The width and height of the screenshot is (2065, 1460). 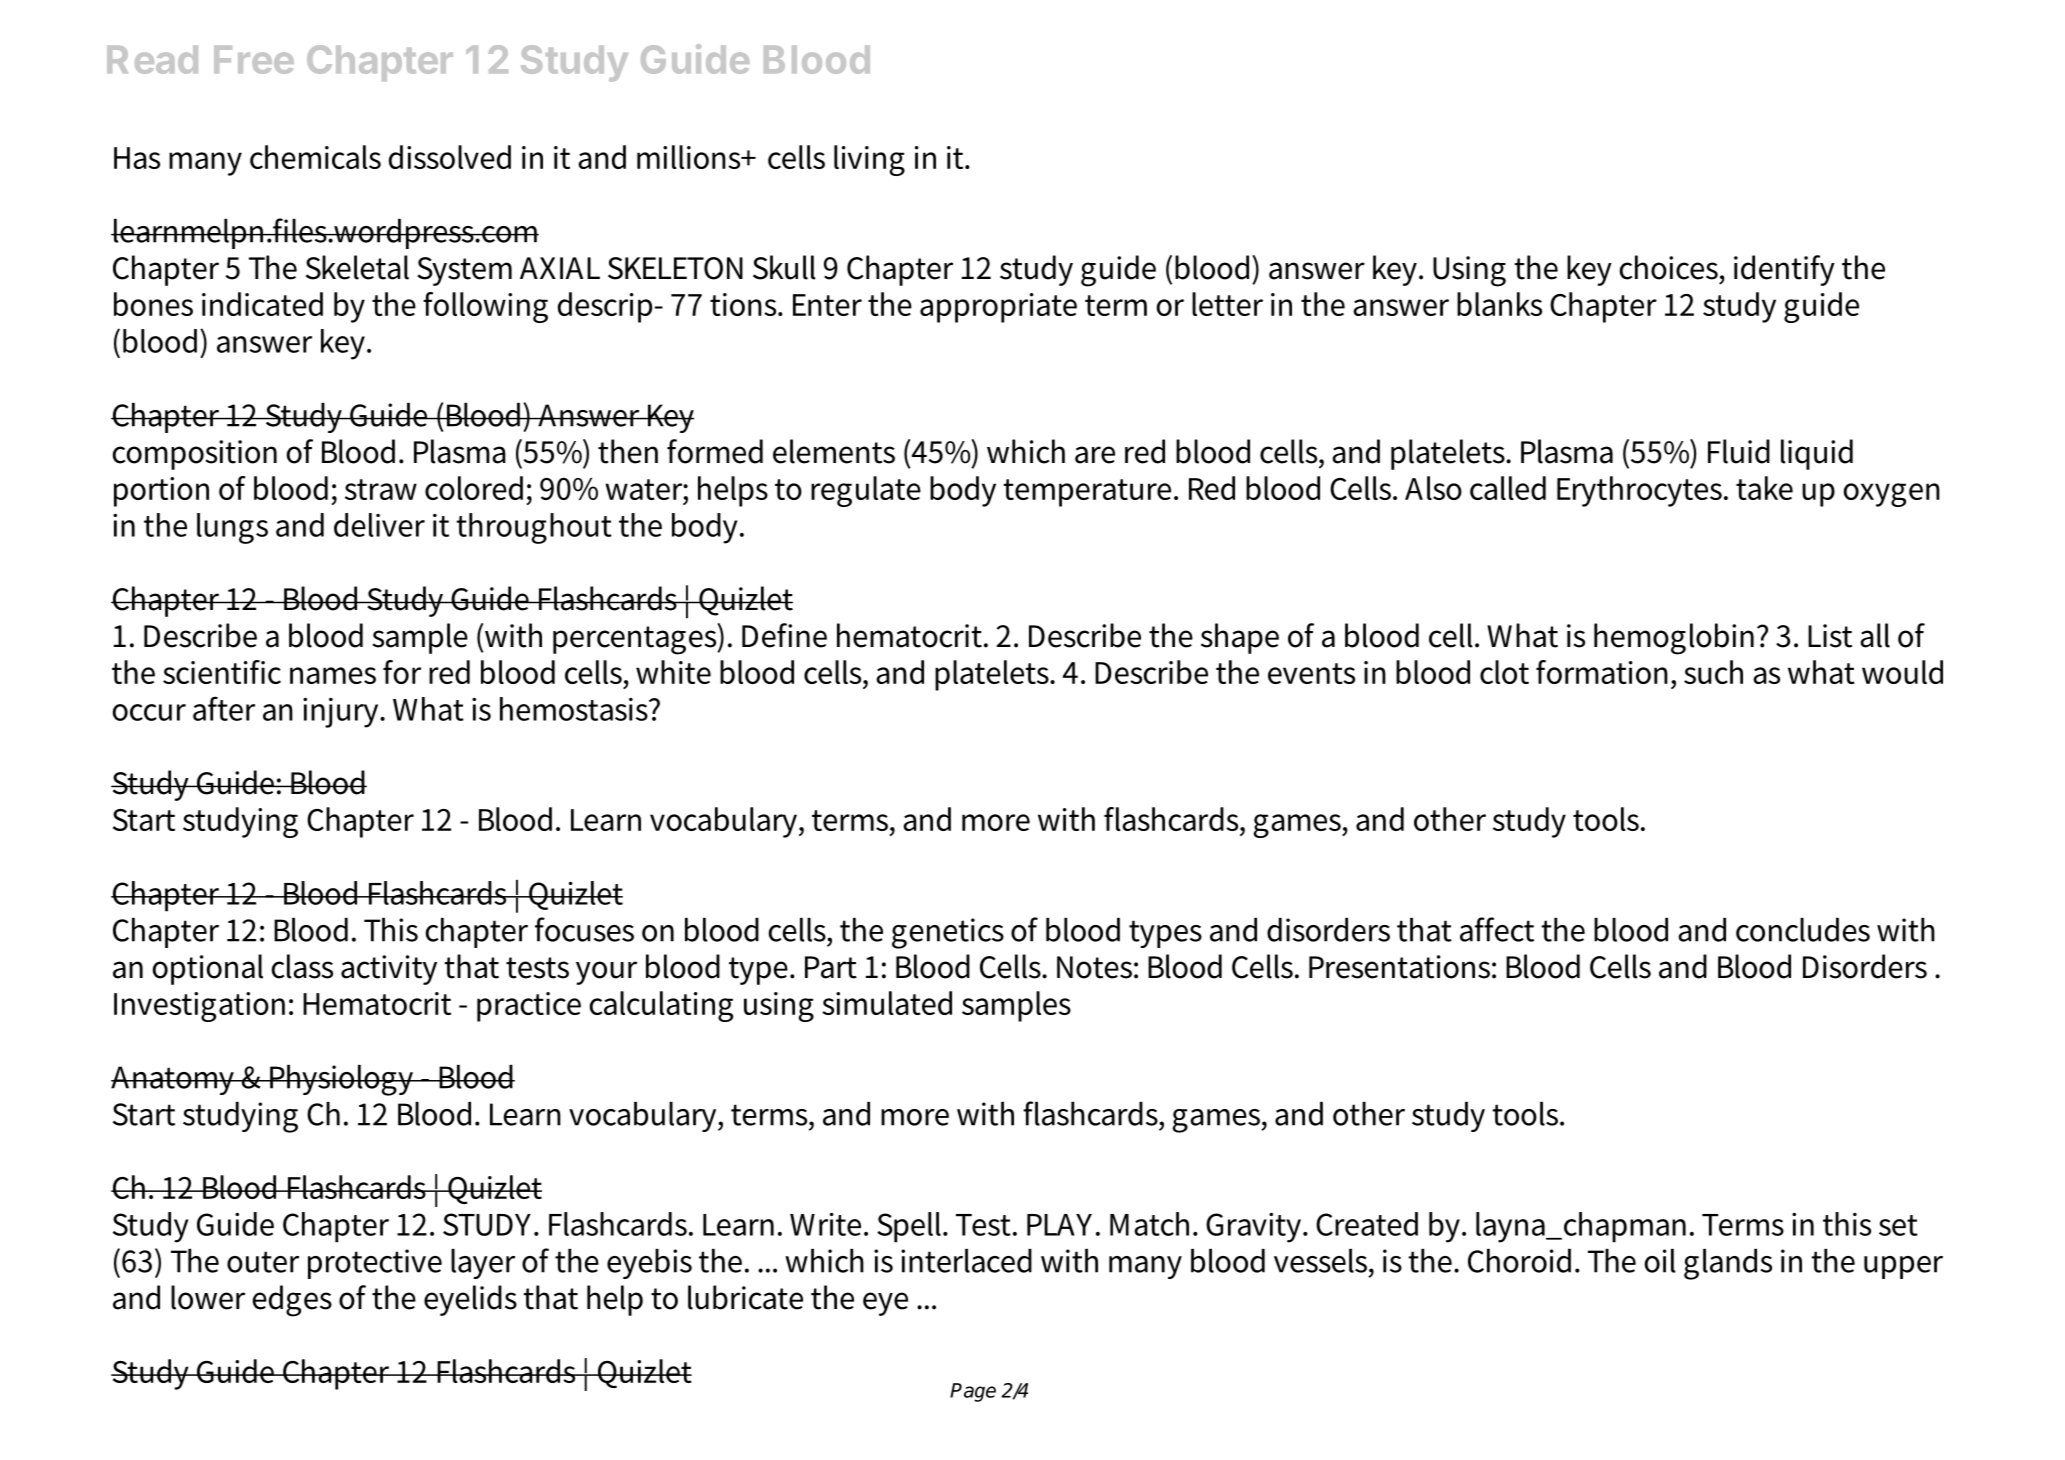 I want to click on Physiology, so click(x=342, y=1080).
